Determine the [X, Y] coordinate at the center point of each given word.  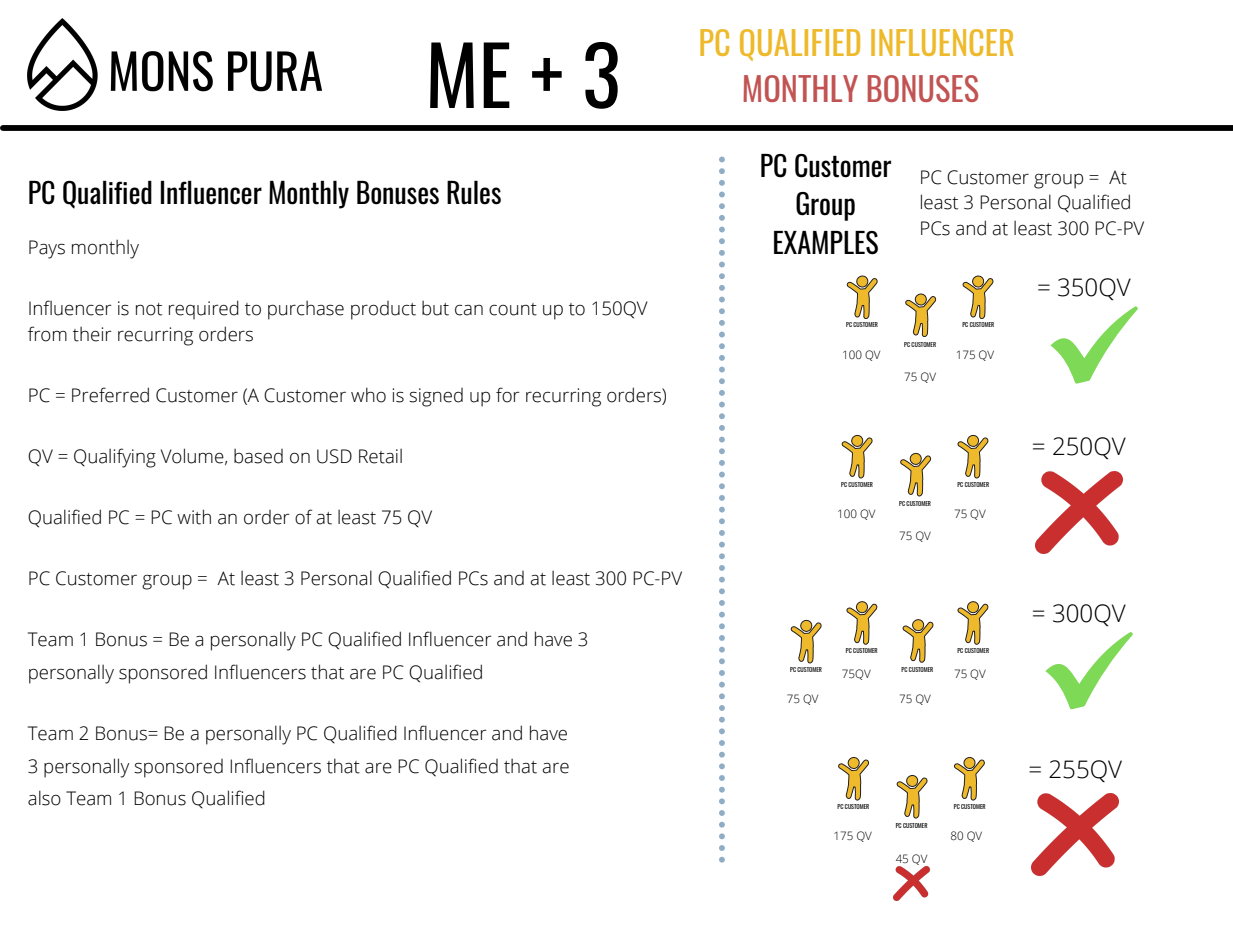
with [194, 517]
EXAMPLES [826, 243]
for [508, 395]
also [44, 798]
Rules [474, 192]
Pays [47, 249]
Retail [380, 456]
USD [334, 456]
